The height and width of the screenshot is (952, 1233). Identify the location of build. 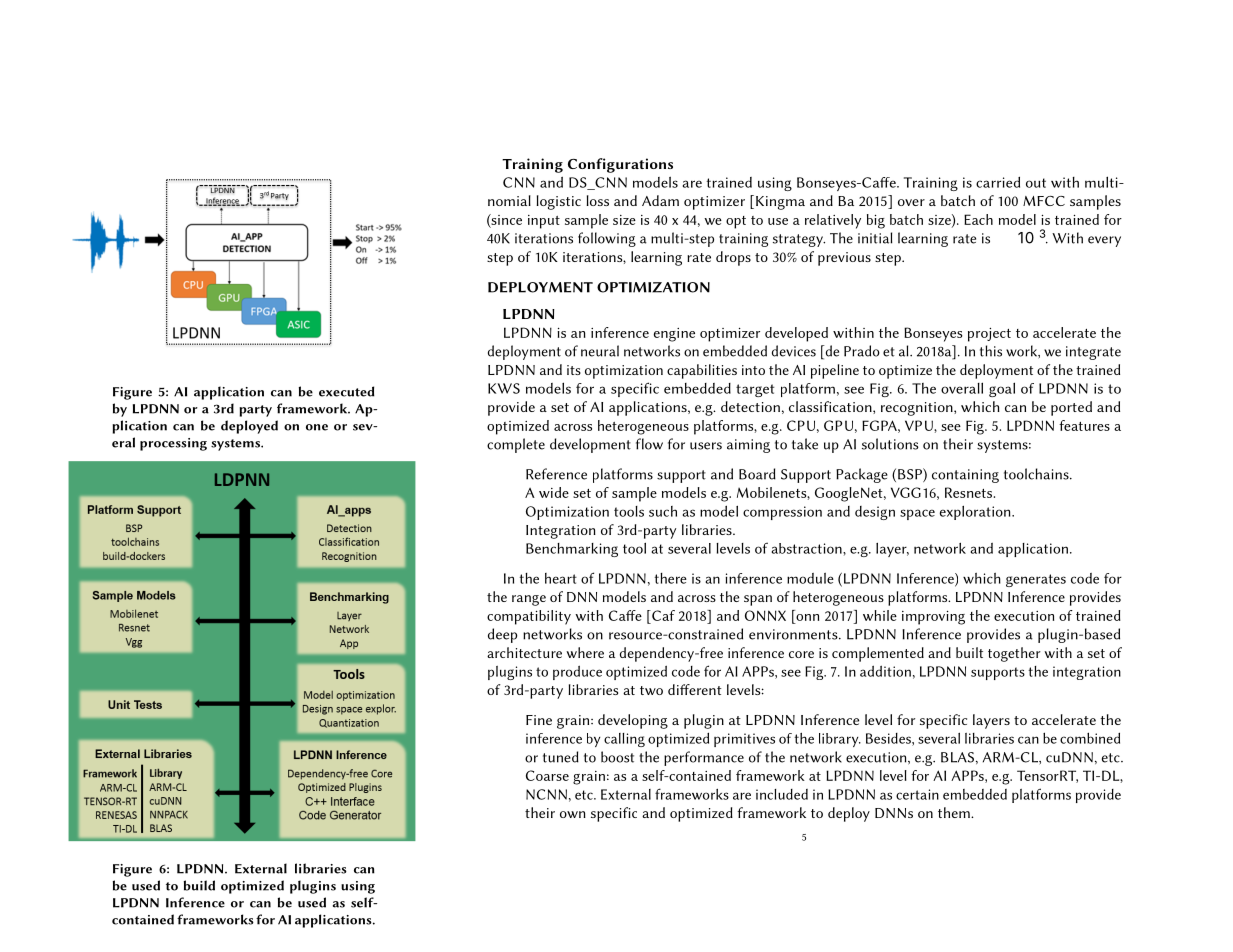
(199, 885).
